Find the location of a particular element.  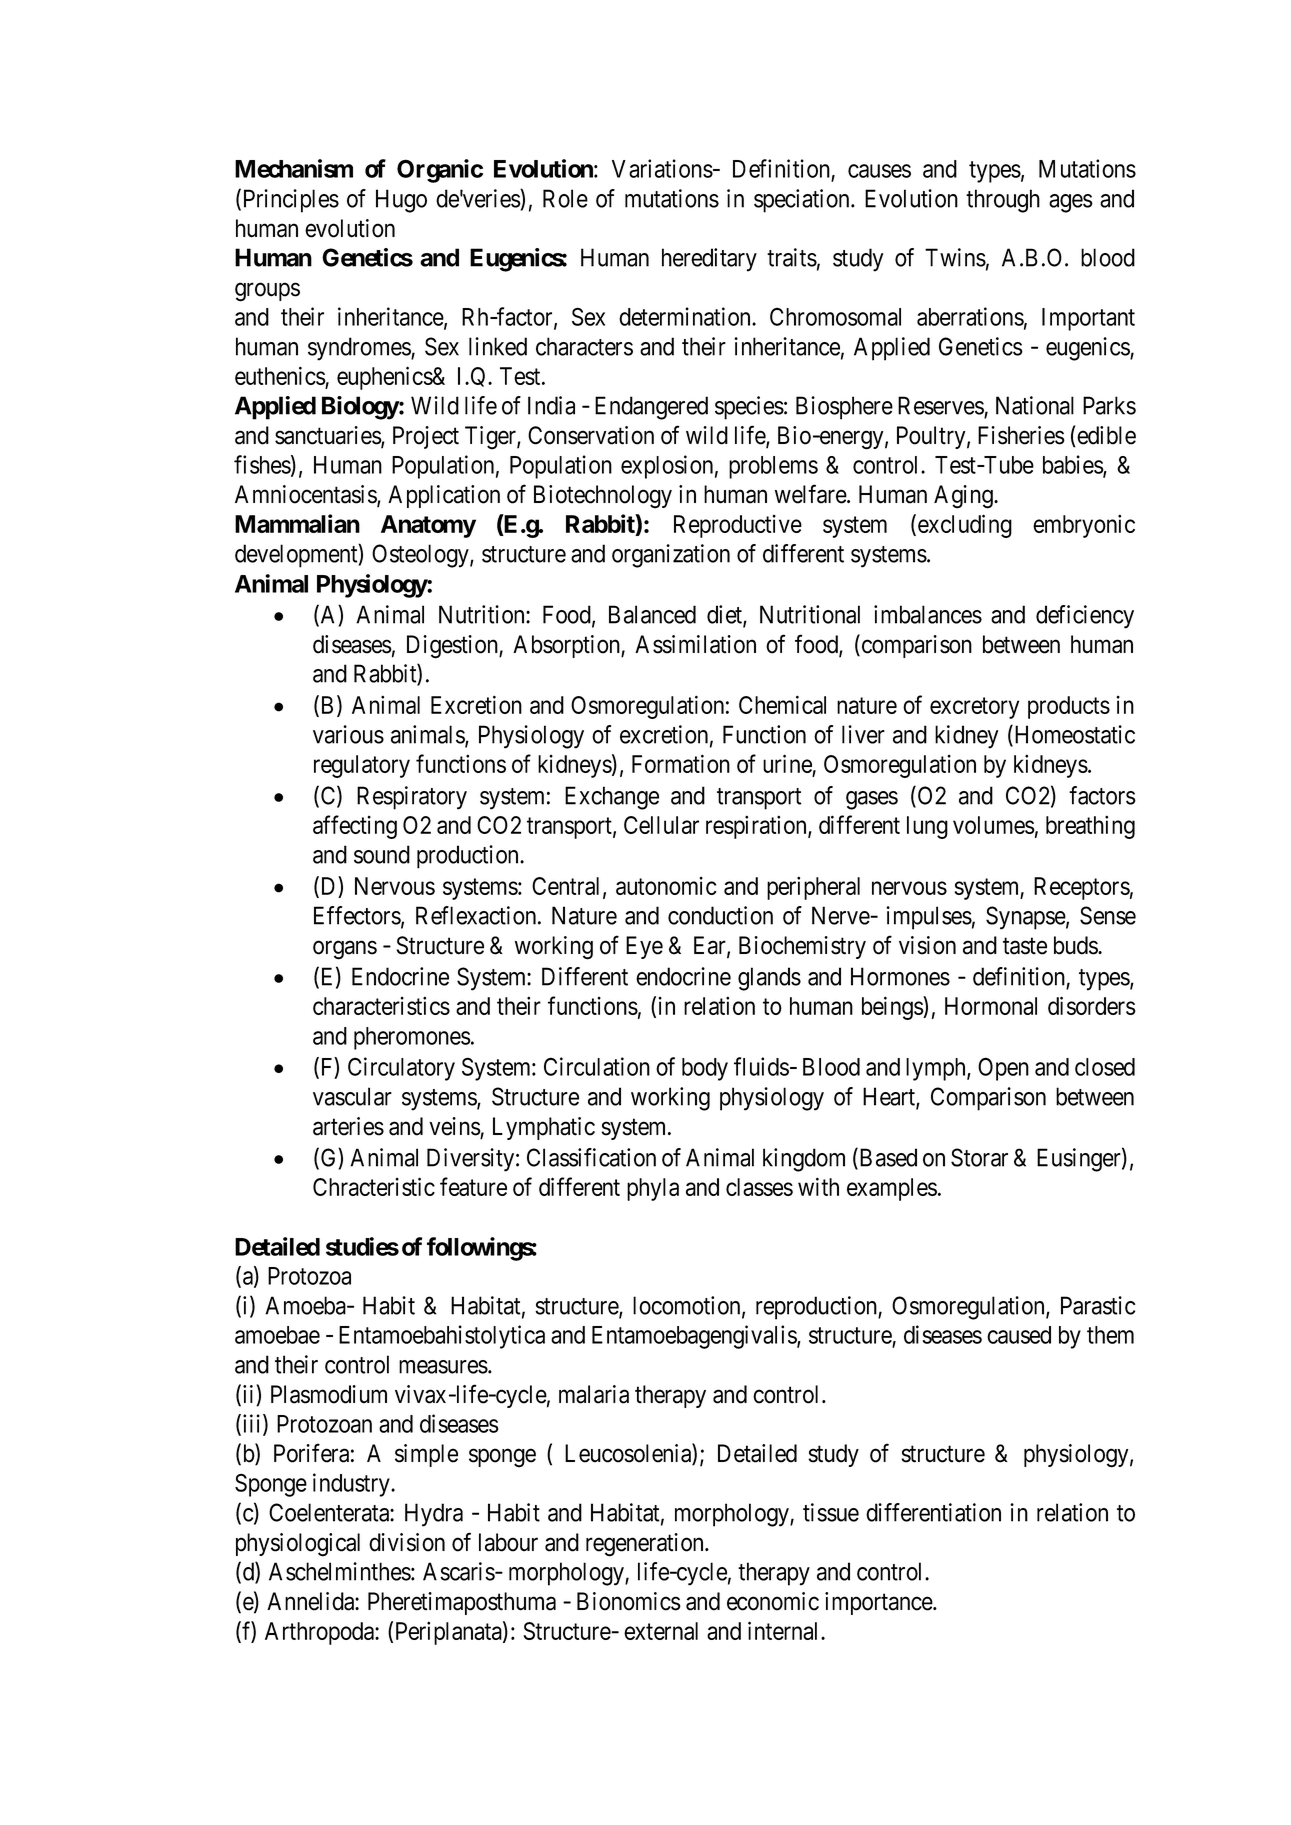

feature is located at coordinates (473, 1186).
